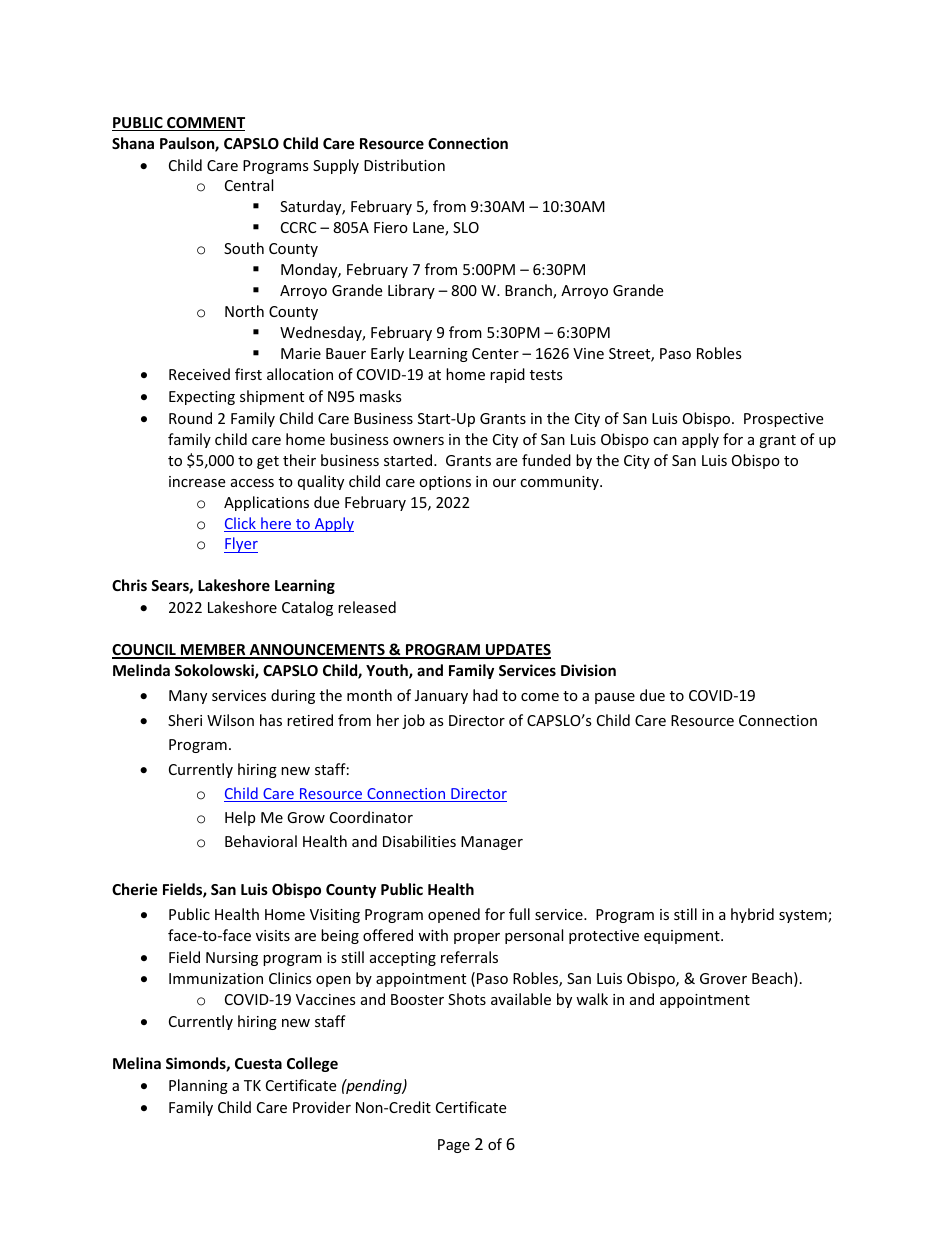 The width and height of the page is (952, 1233). I want to click on Expecting, so click(202, 398).
